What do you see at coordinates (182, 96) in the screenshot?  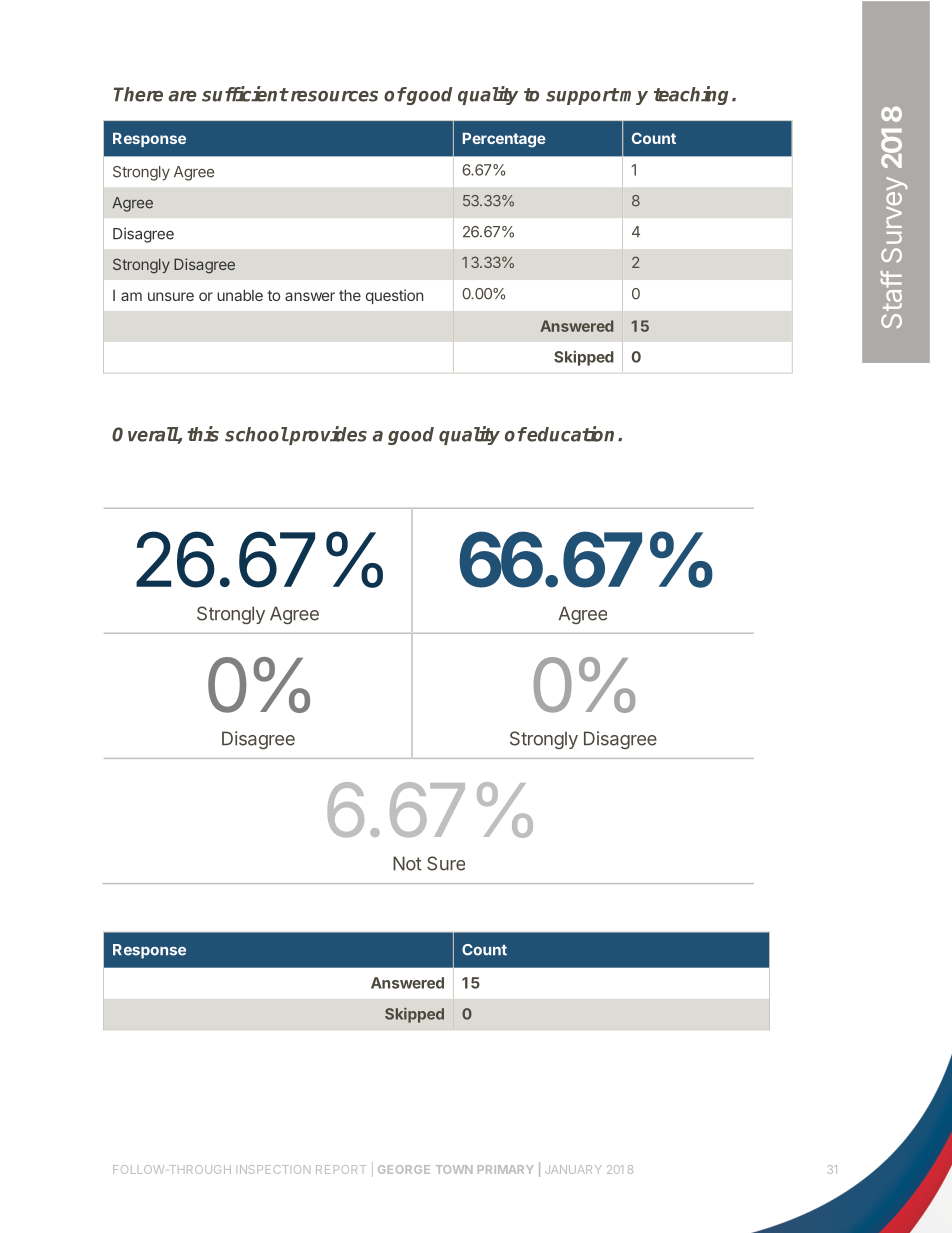 I see `are` at bounding box center [182, 96].
